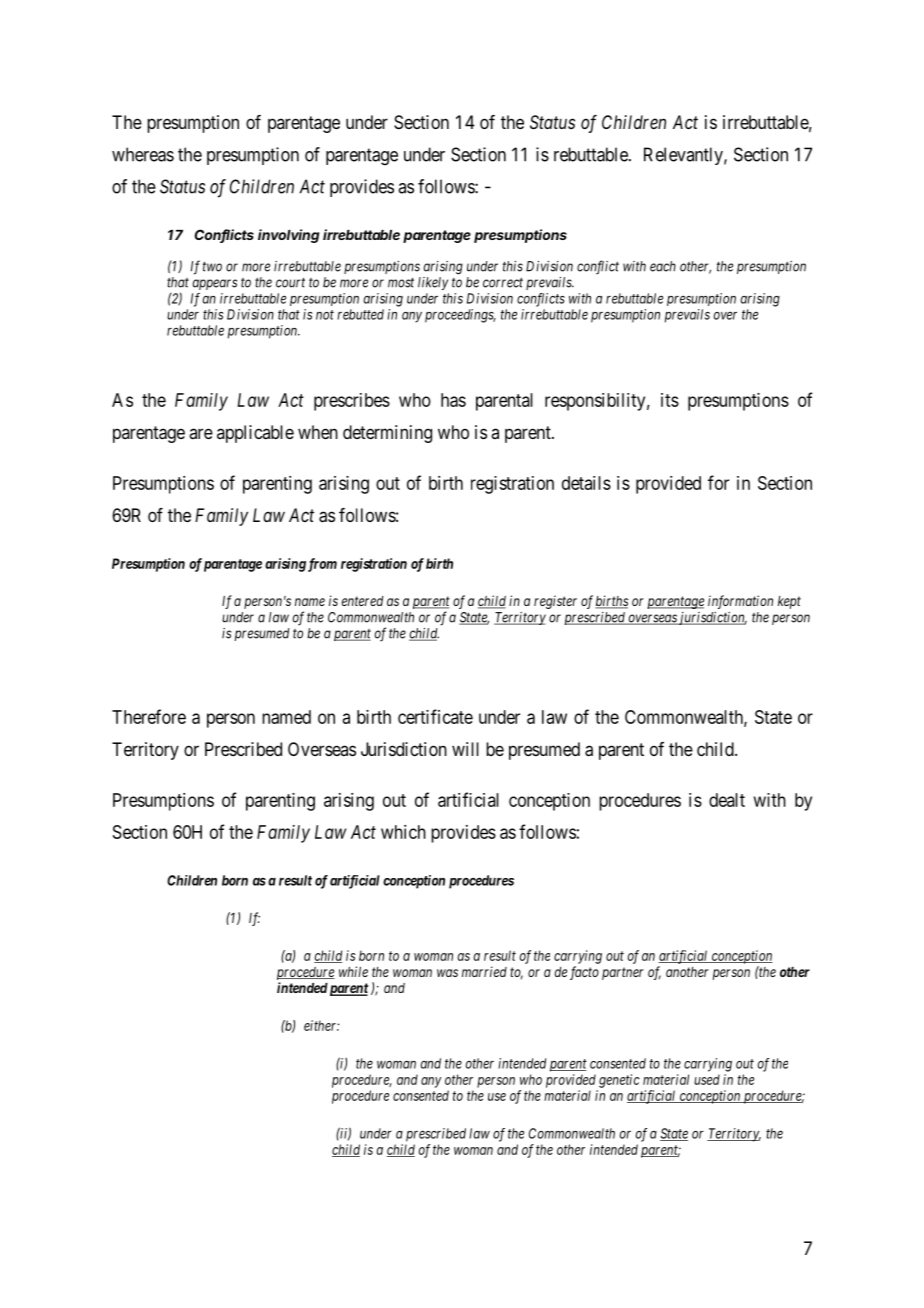 This screenshot has width=924, height=1308. What do you see at coordinates (143, 154) in the screenshot?
I see `whereas` at bounding box center [143, 154].
